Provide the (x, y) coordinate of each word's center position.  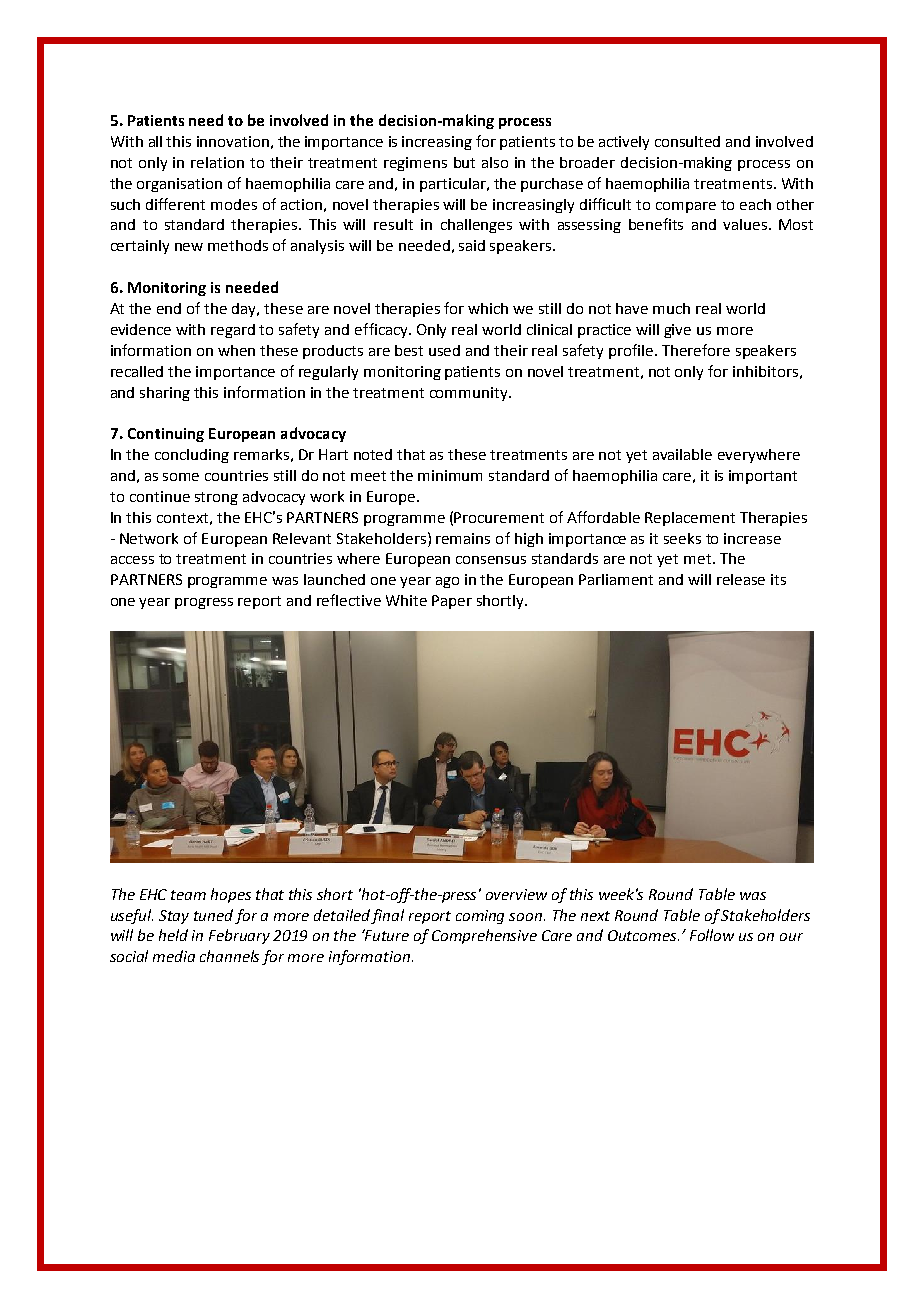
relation (217, 162)
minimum (450, 475)
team (188, 895)
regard (233, 331)
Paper (452, 602)
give (677, 331)
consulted (687, 141)
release (741, 579)
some (181, 477)
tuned (213, 915)
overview (516, 894)
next (595, 916)
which (488, 308)
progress (204, 603)
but (464, 162)
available (682, 454)
